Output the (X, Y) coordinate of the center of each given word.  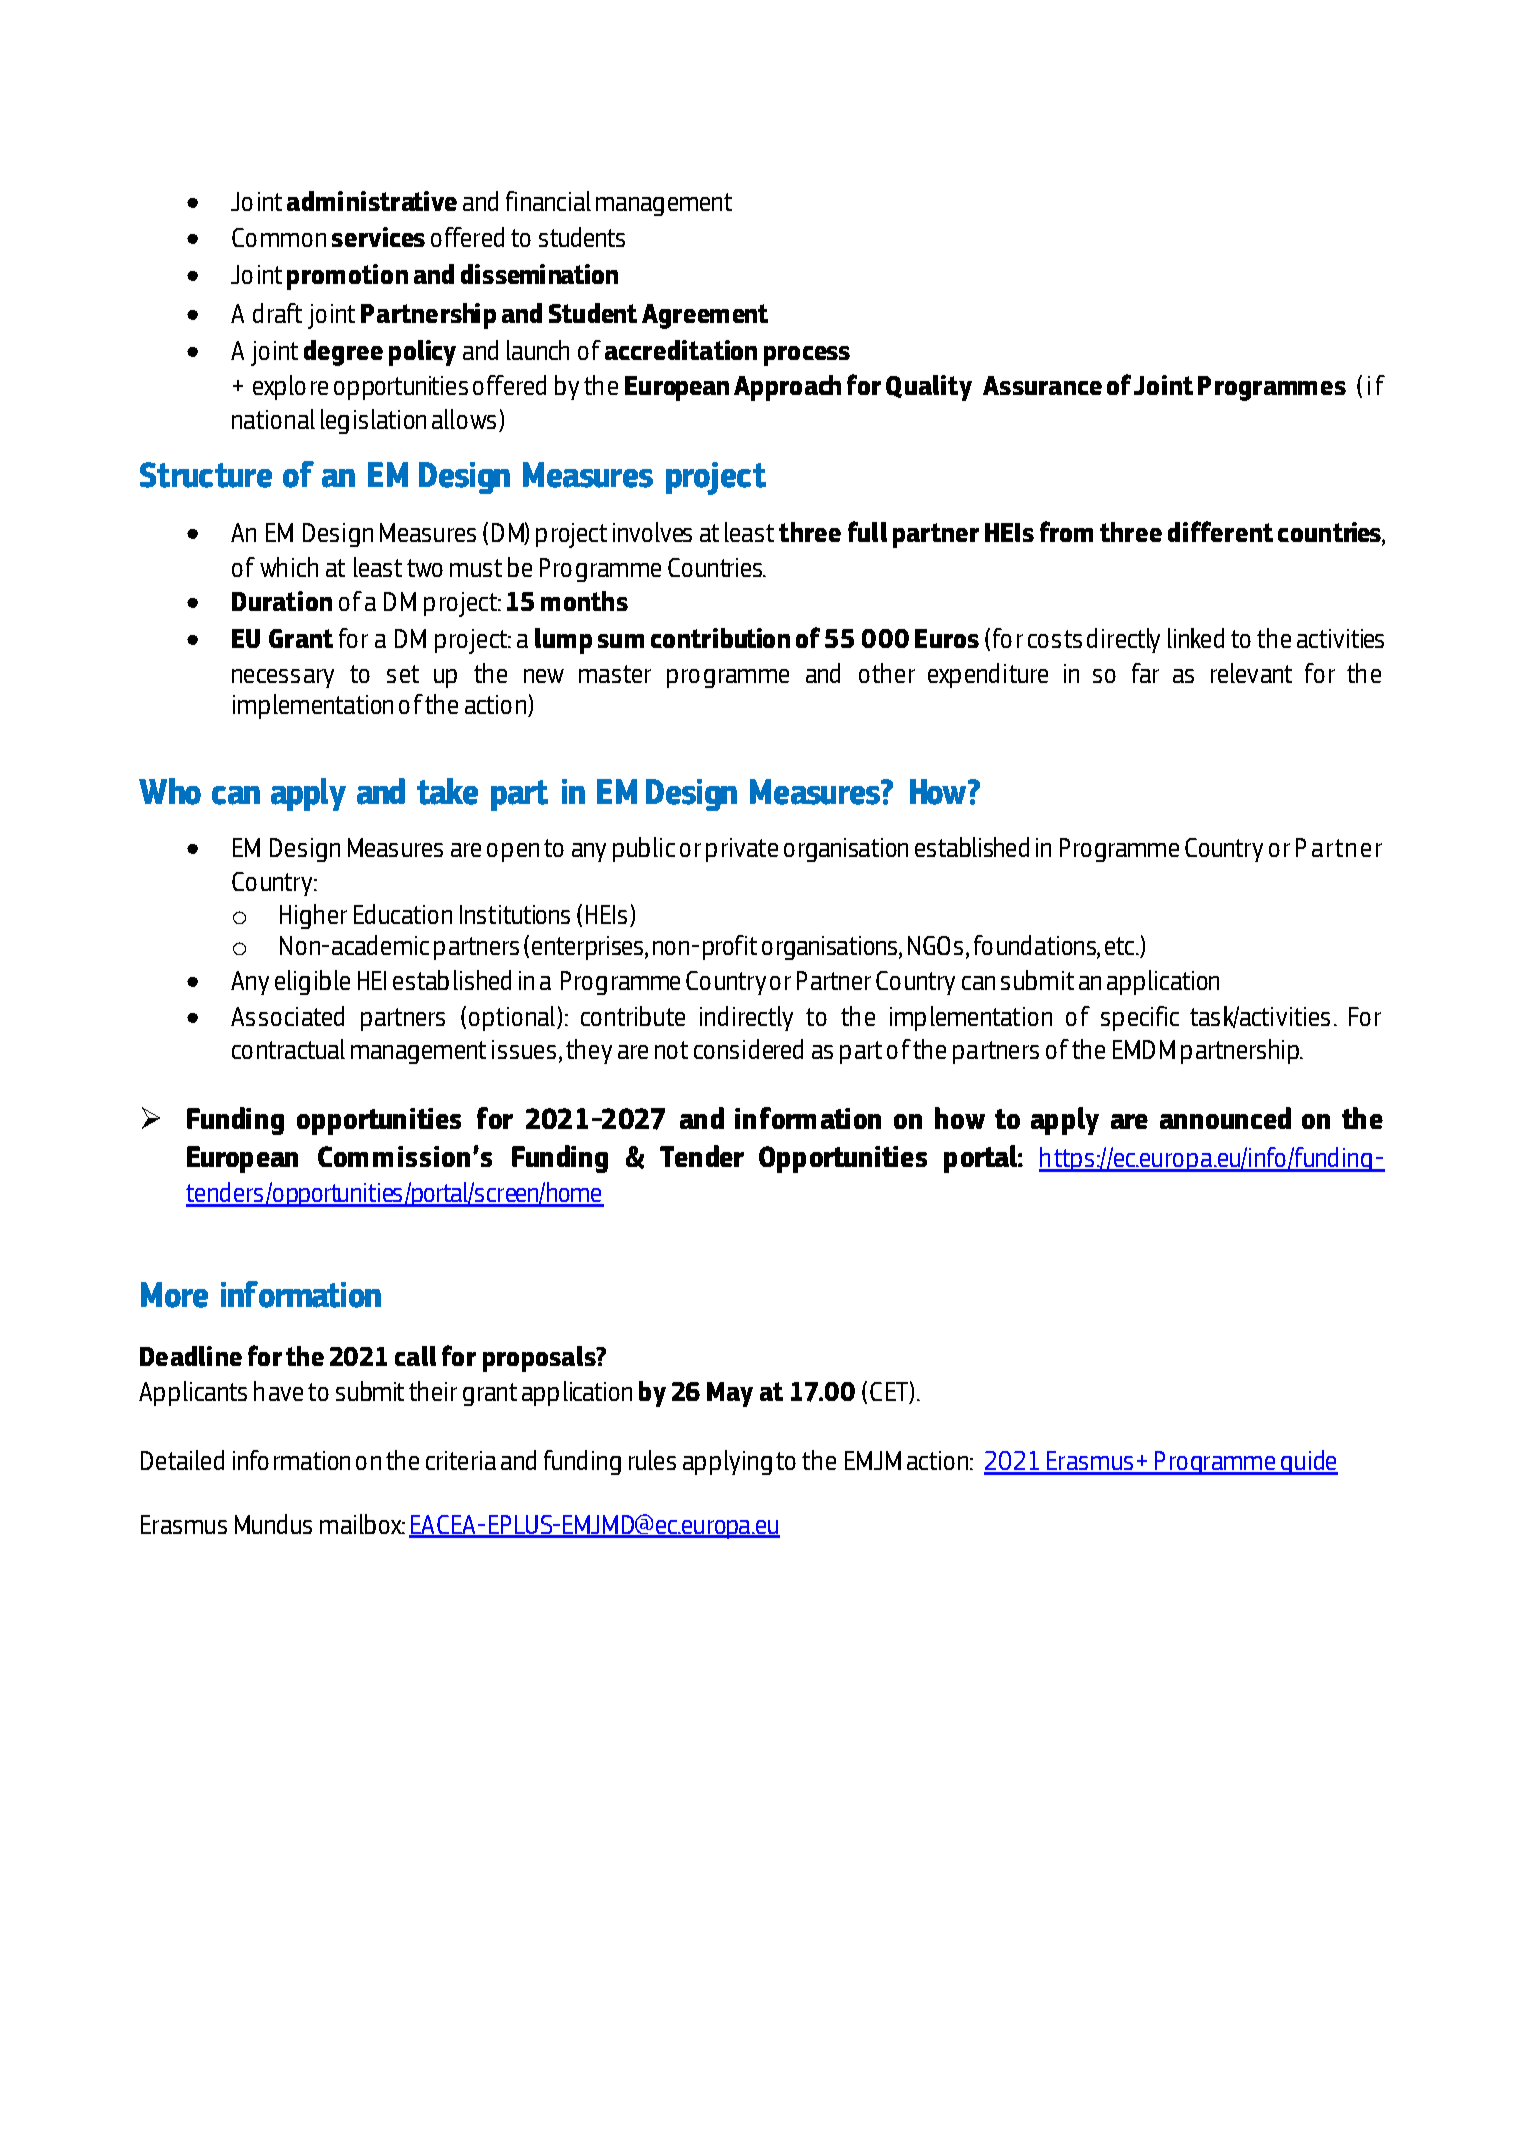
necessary (283, 678)
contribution (720, 638)
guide (1308, 1462)
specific (1140, 1018)
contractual (288, 1049)
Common (279, 237)
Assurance (1042, 385)
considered (748, 1049)
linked (1196, 638)
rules (652, 1460)
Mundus (273, 1524)
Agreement (705, 316)
